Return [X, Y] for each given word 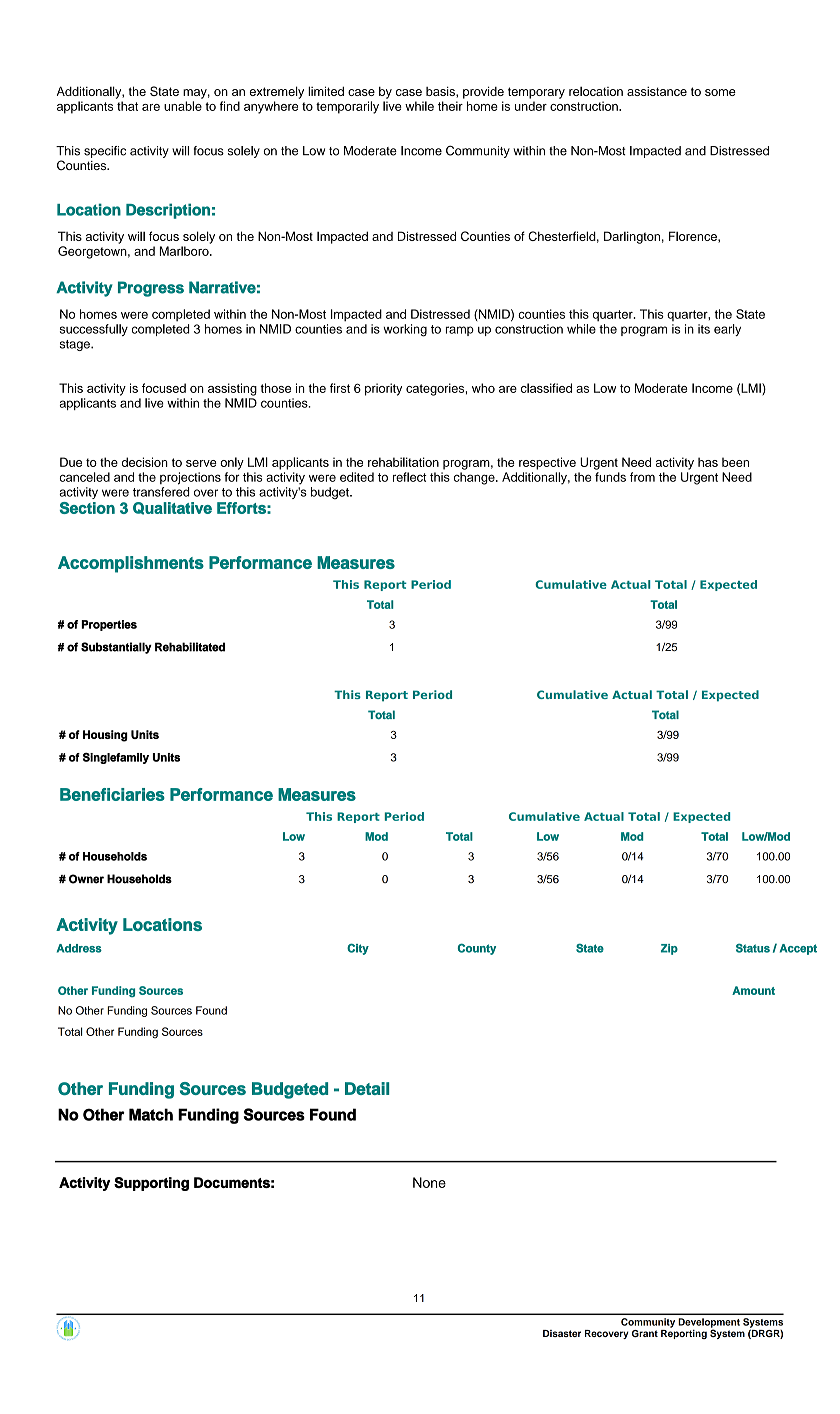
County [477, 949]
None [429, 1182]
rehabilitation [403, 462]
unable [183, 106]
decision [145, 462]
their [450, 106]
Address [79, 948]
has [708, 462]
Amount [753, 990]
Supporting [151, 1184]
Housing [105, 736]
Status [753, 948]
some [720, 92]
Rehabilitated [190, 647]
